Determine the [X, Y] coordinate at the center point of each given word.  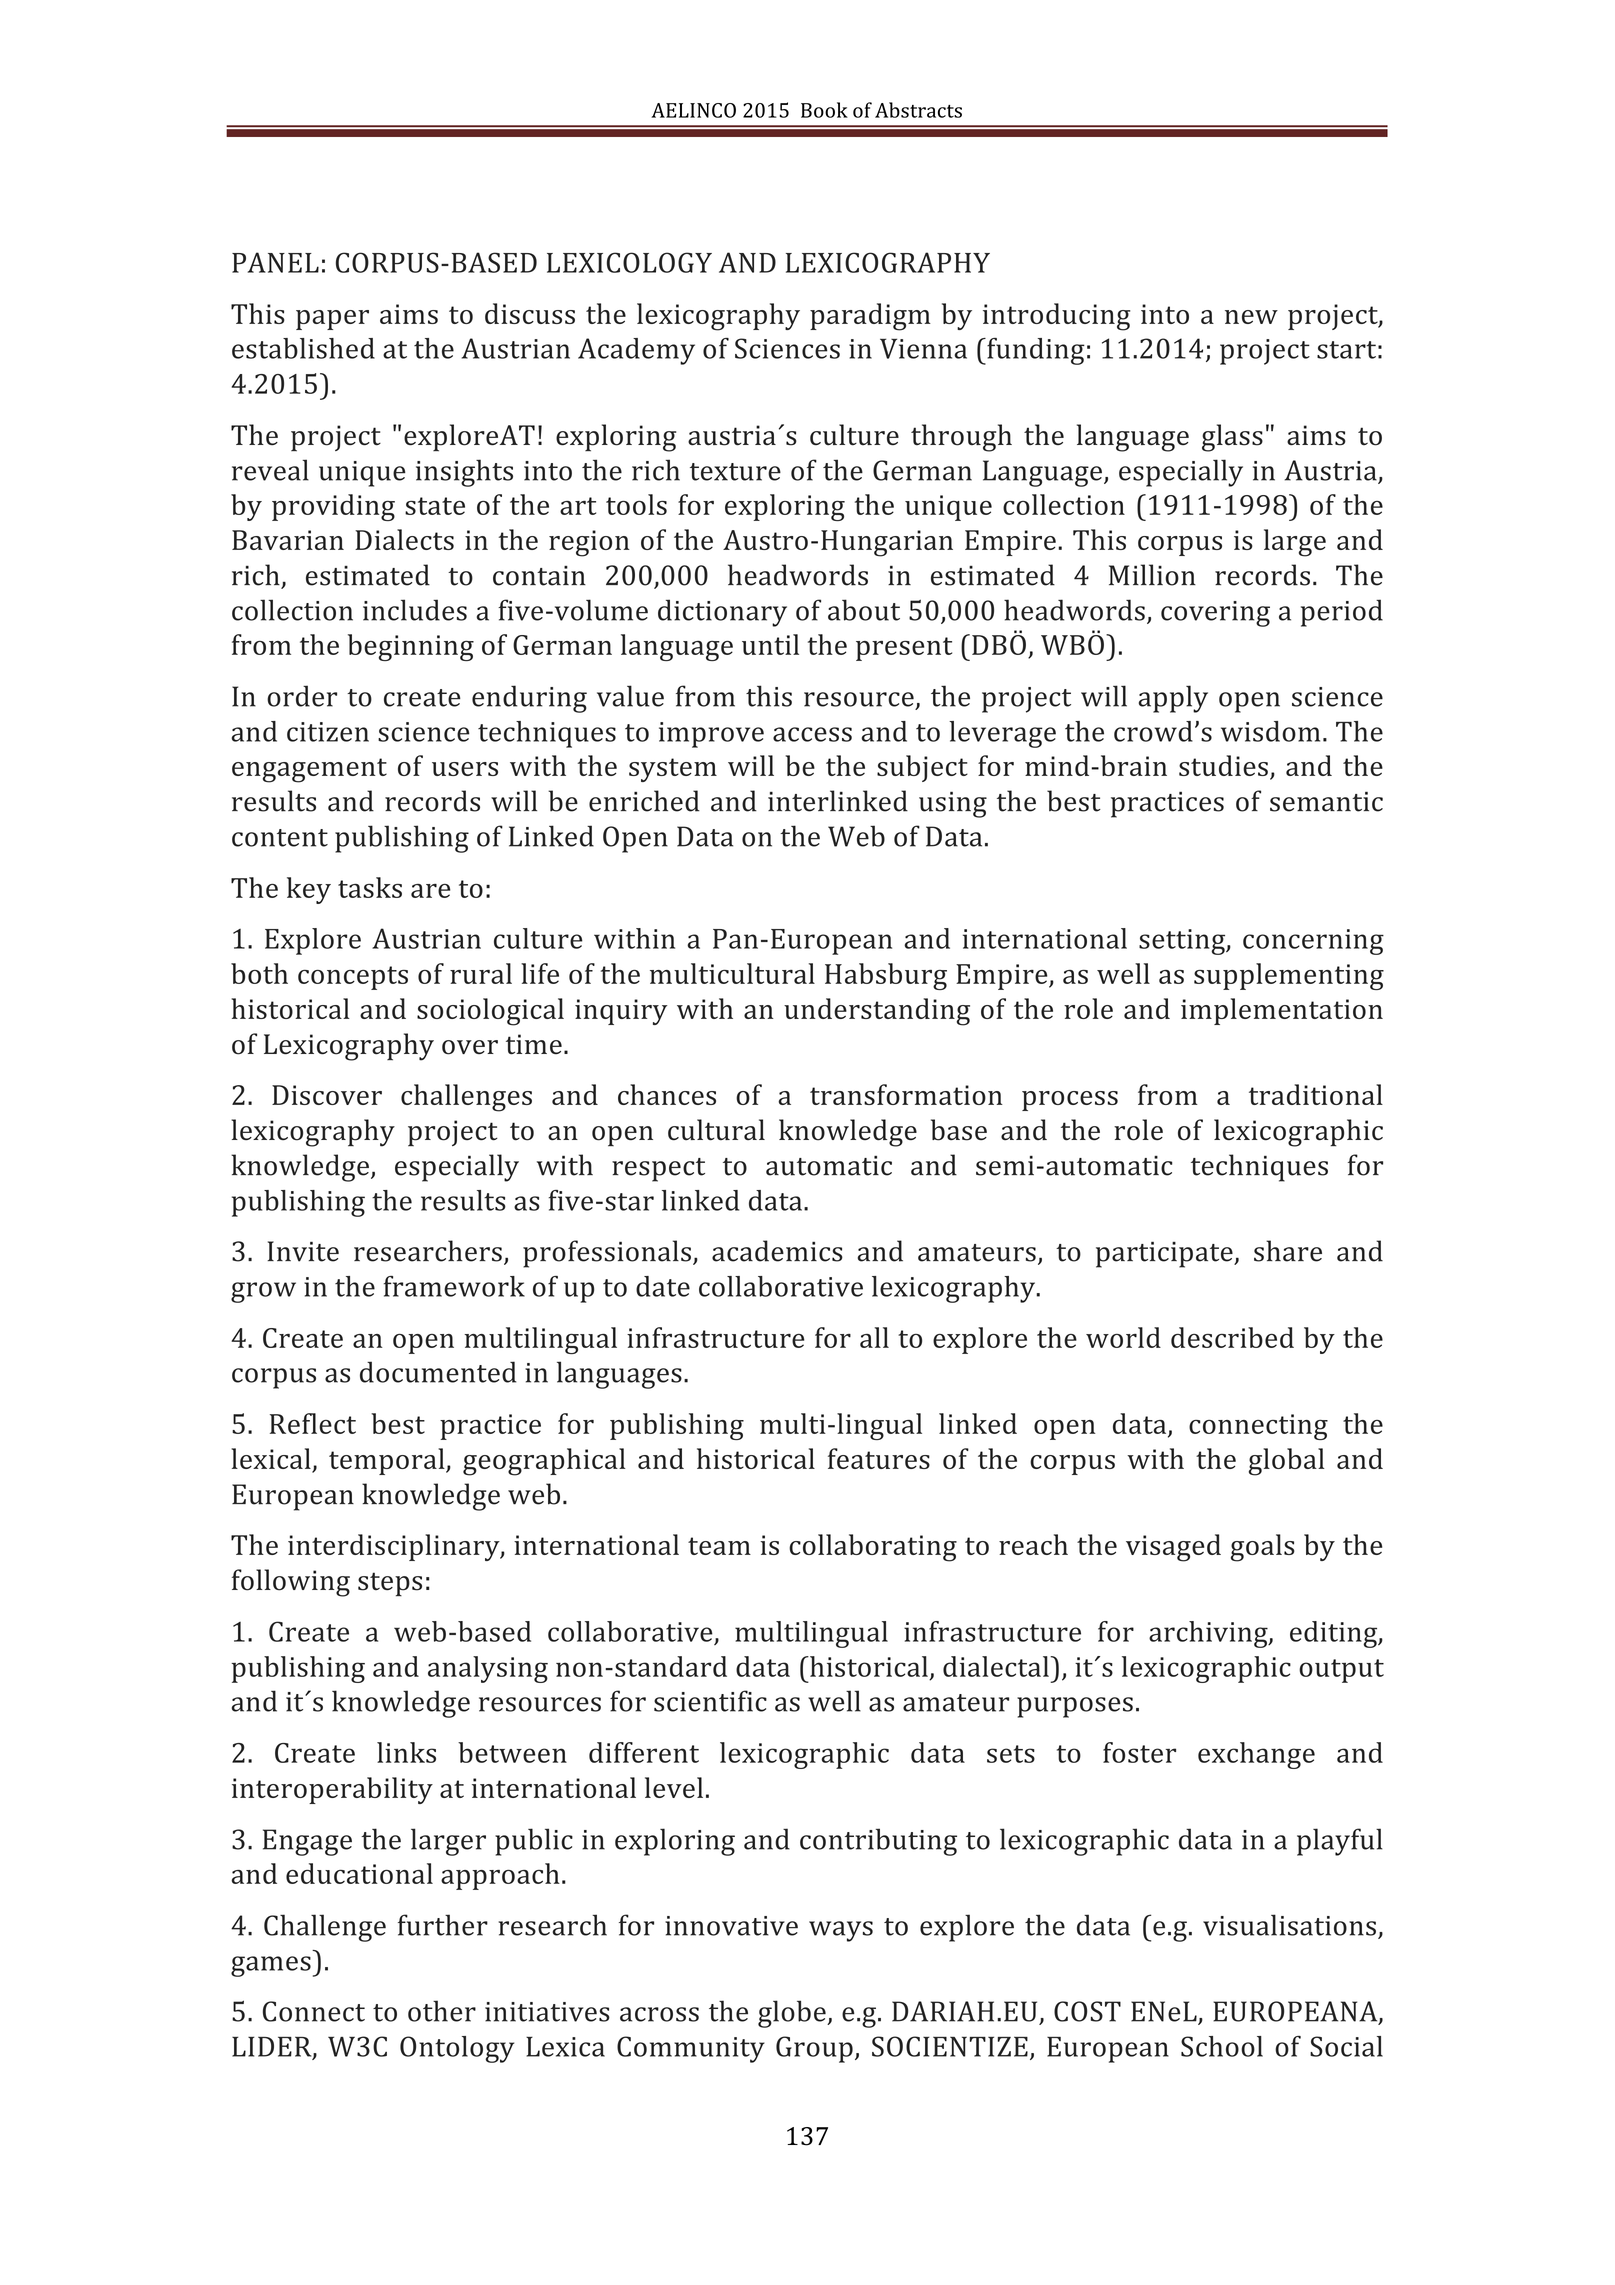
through [961, 438]
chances [667, 1094]
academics [777, 1251]
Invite [303, 1251]
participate [1165, 1254]
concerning [1313, 942]
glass [1232, 438]
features [879, 1458]
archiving [1209, 1634]
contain [539, 576]
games [271, 1966]
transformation [906, 1094]
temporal [388, 1461]
